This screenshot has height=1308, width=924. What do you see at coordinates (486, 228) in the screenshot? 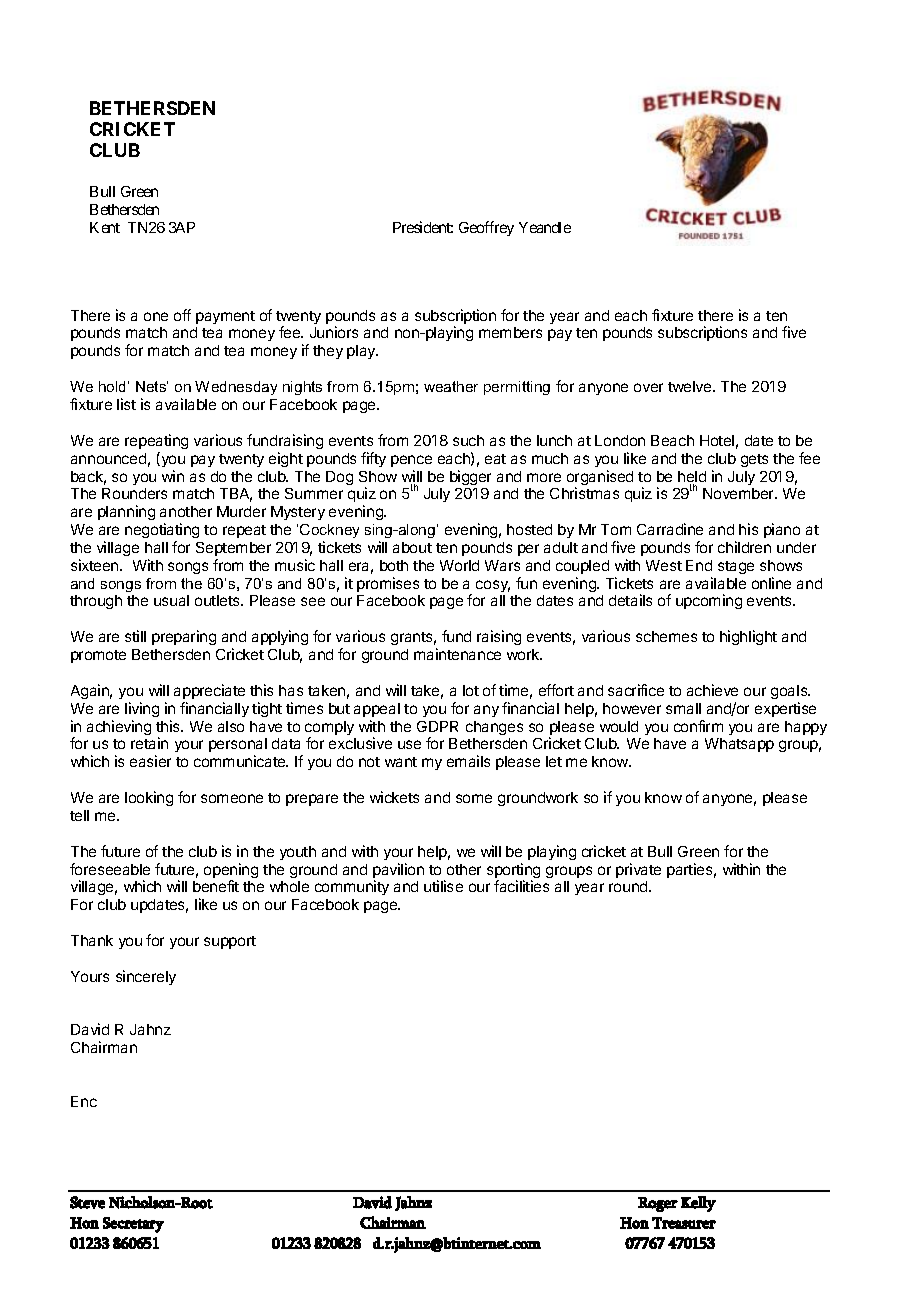
I see `Geoffrey` at bounding box center [486, 228].
